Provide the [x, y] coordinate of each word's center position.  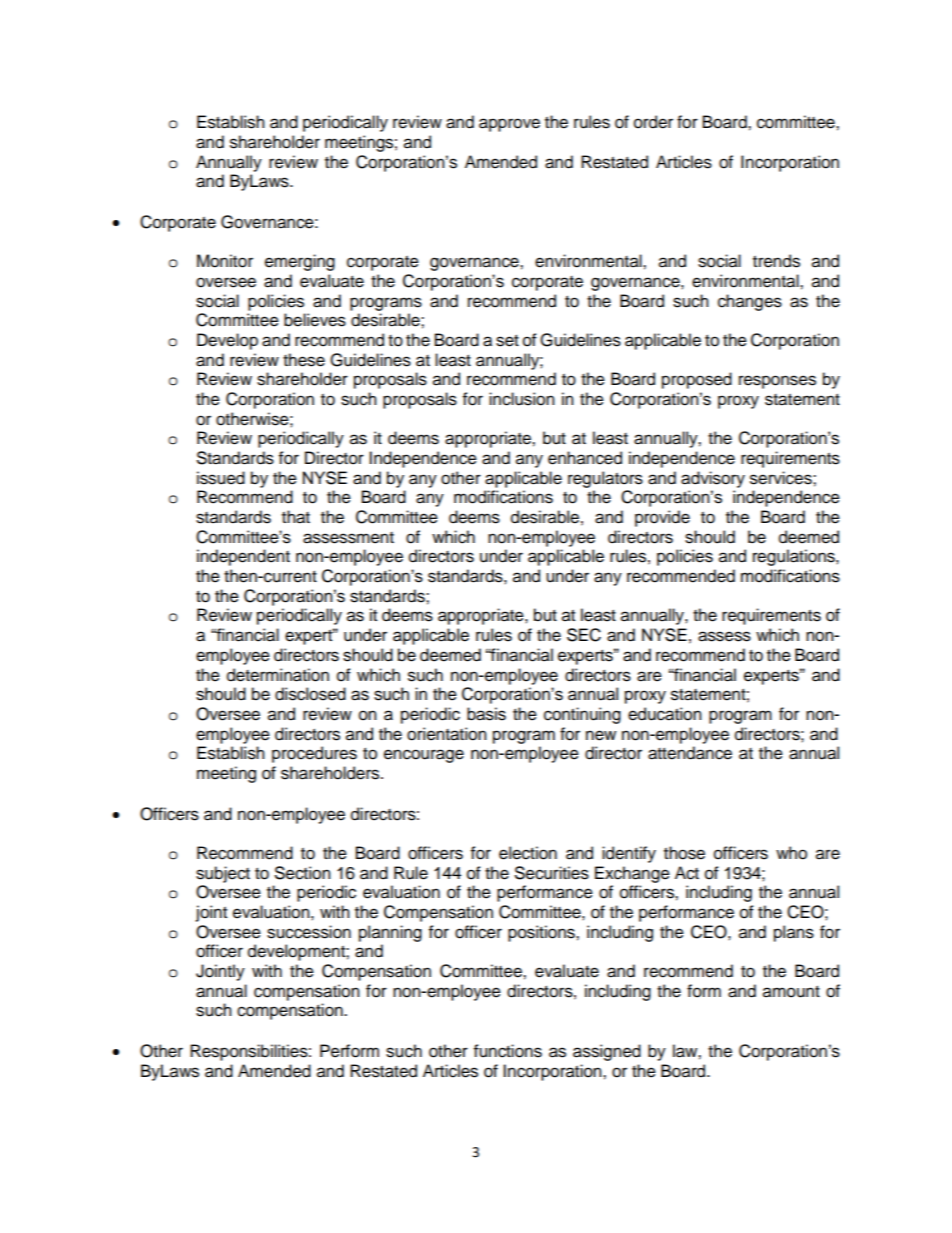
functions [508, 1051]
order [653, 122]
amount [791, 992]
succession [309, 932]
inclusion [522, 399]
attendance [690, 753]
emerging [300, 262]
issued [221, 478]
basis [486, 714]
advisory [713, 479]
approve [509, 125]
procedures [314, 754]
